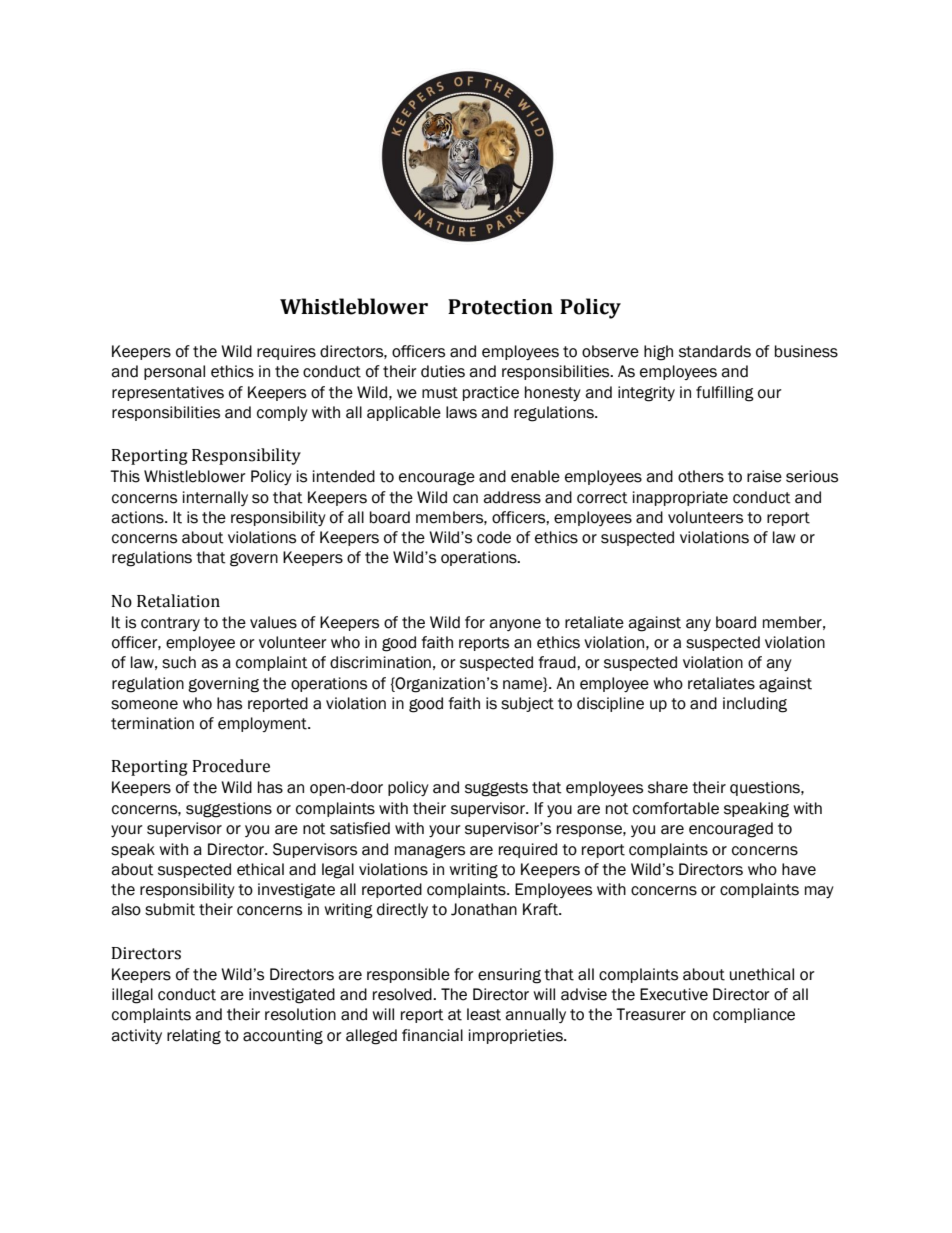 The image size is (952, 1233). I want to click on Protection, so click(500, 307).
